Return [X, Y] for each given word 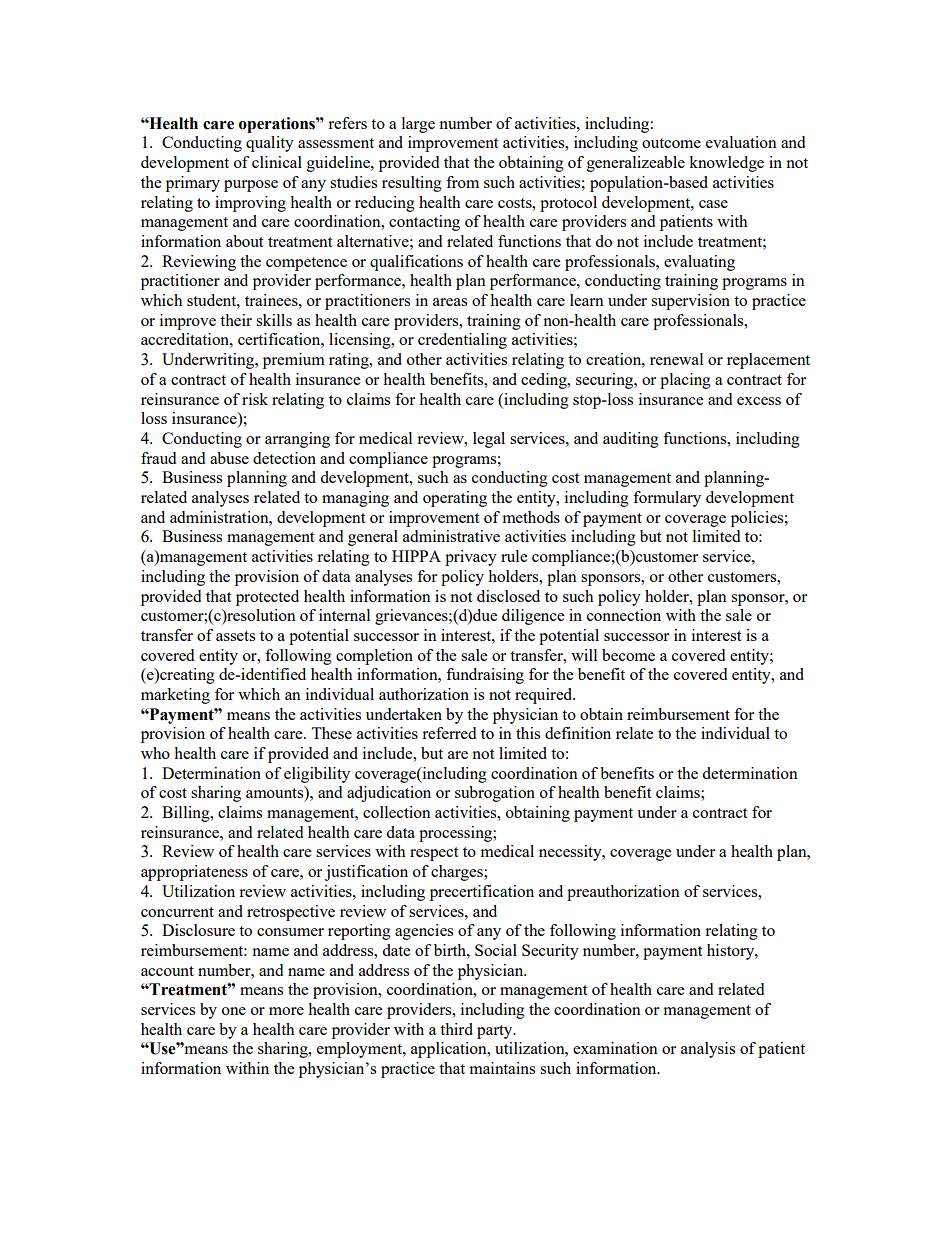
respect [434, 854]
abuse [229, 458]
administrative [451, 536]
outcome [671, 143]
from [462, 182]
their [236, 320]
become [628, 655]
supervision [690, 302]
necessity [571, 853]
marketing [175, 696]
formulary [667, 499]
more [286, 1011]
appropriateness [194, 873]
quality [270, 144]
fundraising [485, 676]
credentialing [462, 341]
